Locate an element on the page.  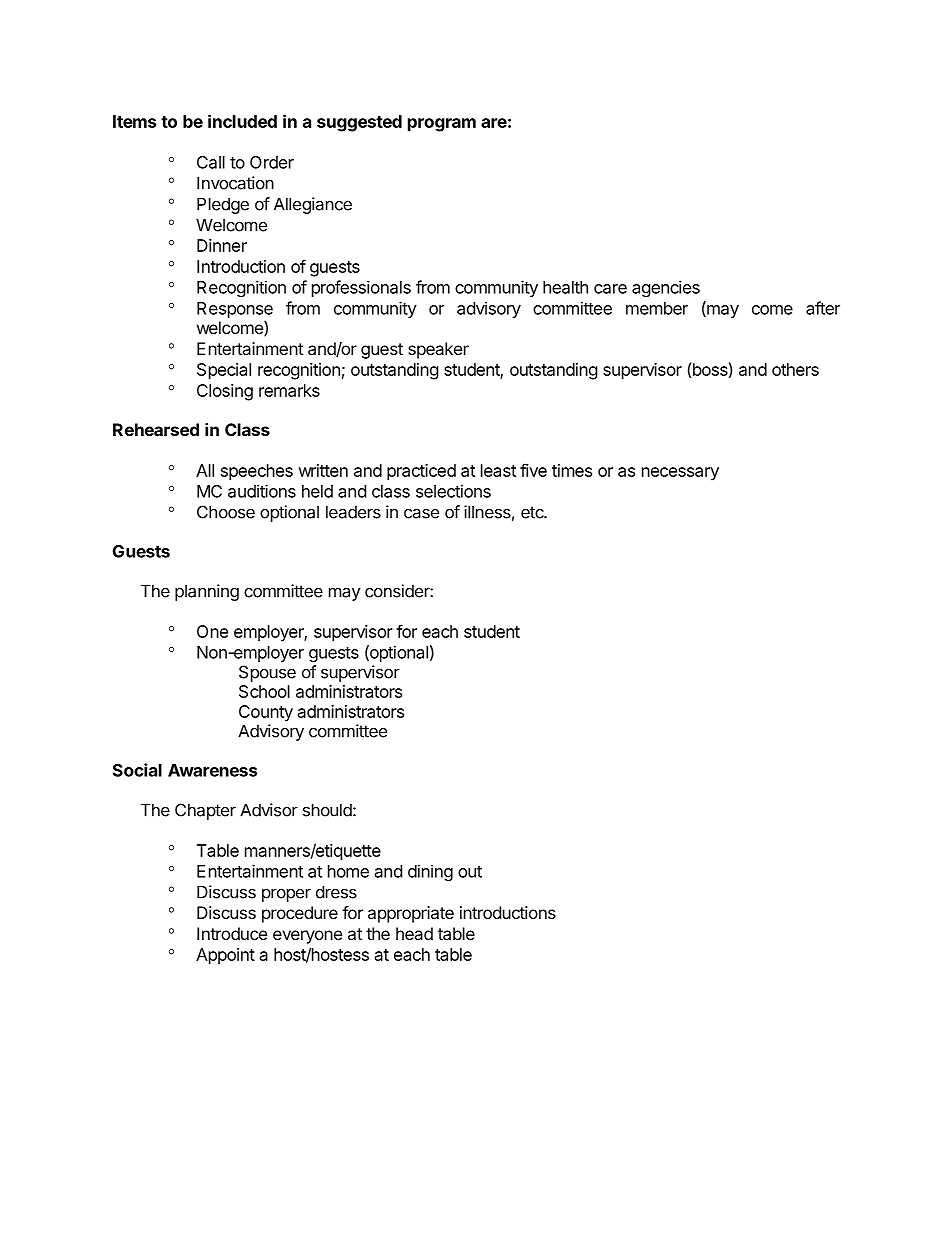
agencies is located at coordinates (666, 288).
